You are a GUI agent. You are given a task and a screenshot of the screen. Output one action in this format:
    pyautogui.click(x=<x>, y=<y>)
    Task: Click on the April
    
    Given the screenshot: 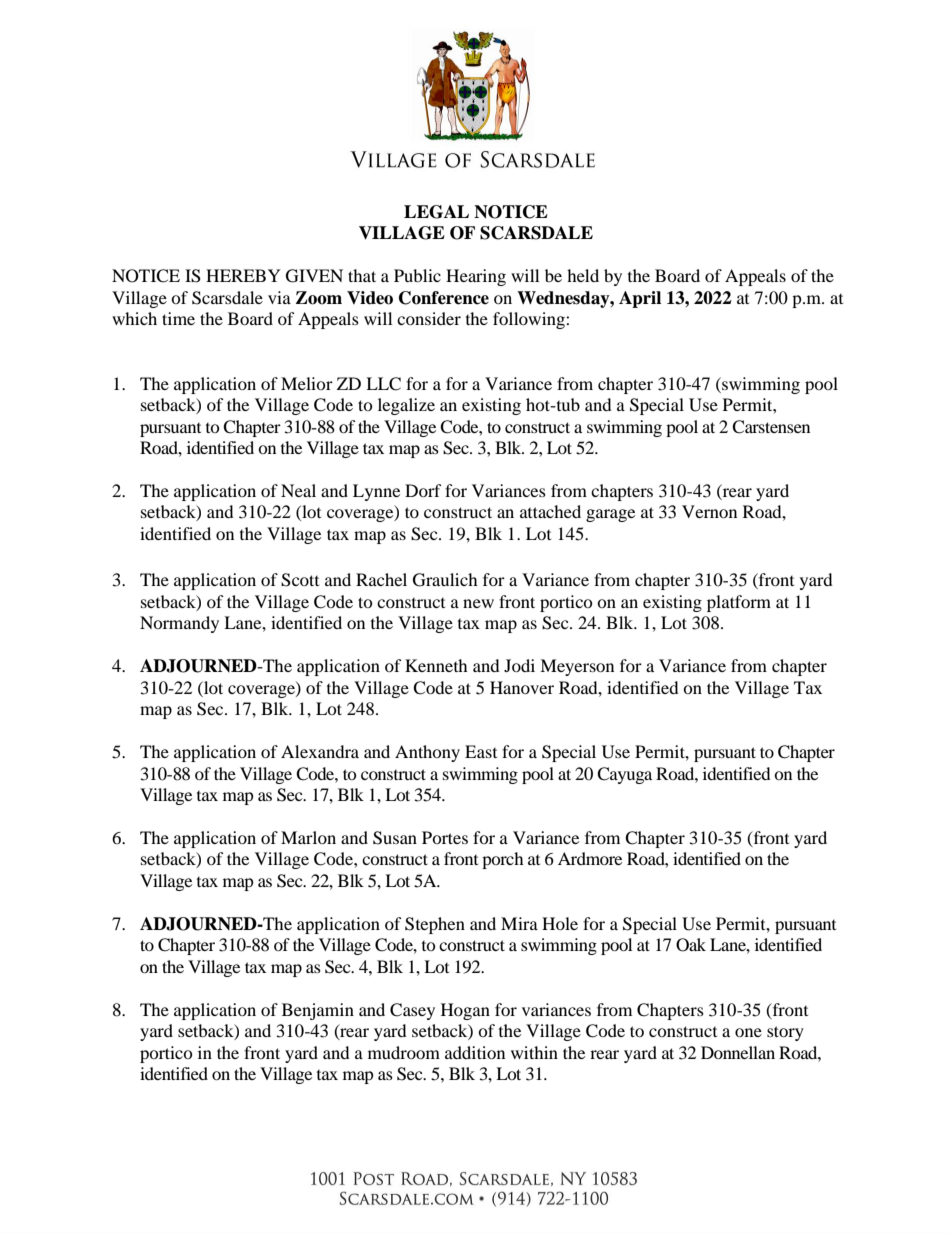 What is the action you would take?
    pyautogui.click(x=640, y=299)
